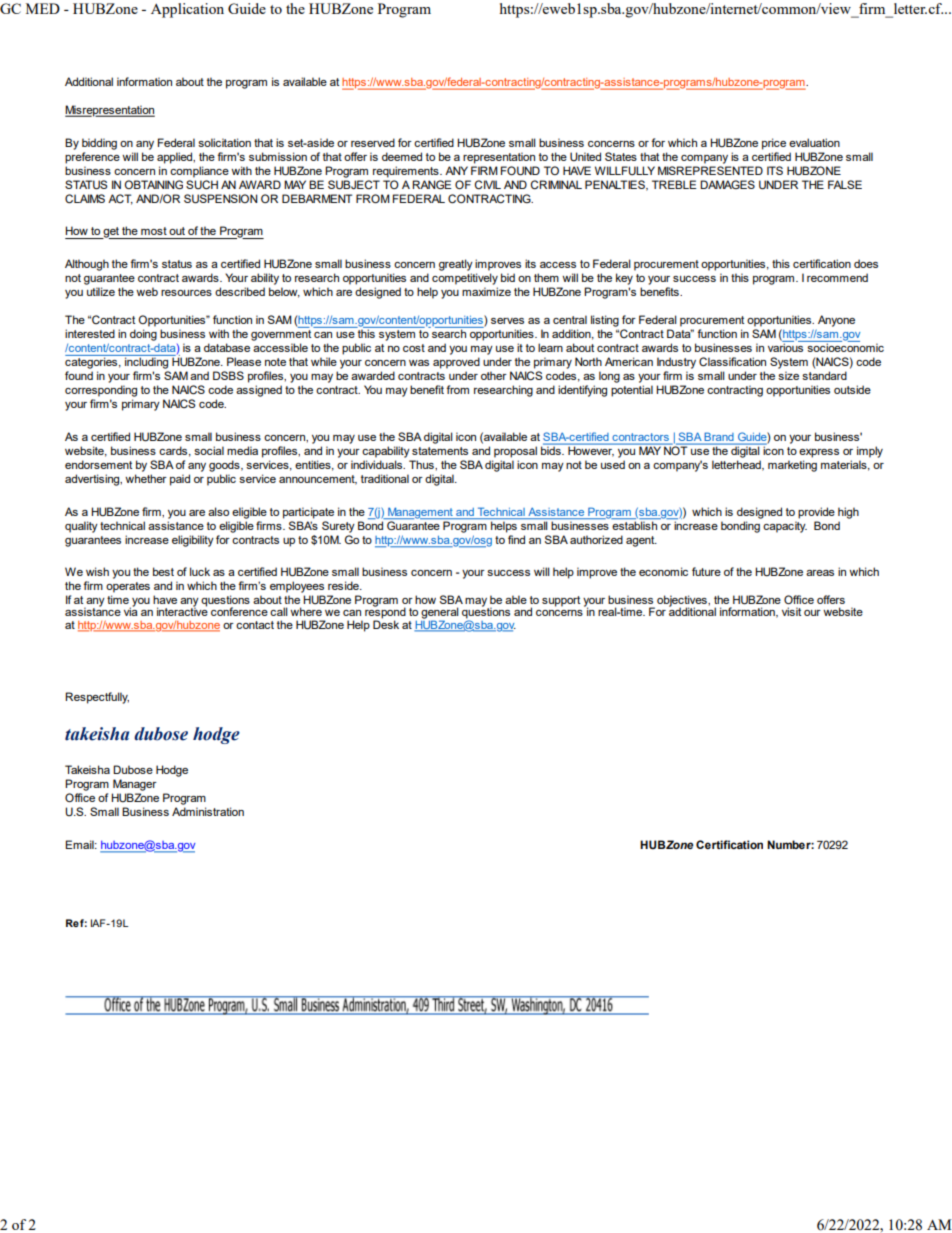 This screenshot has height=1233, width=952. I want to click on reserved, so click(373, 142).
